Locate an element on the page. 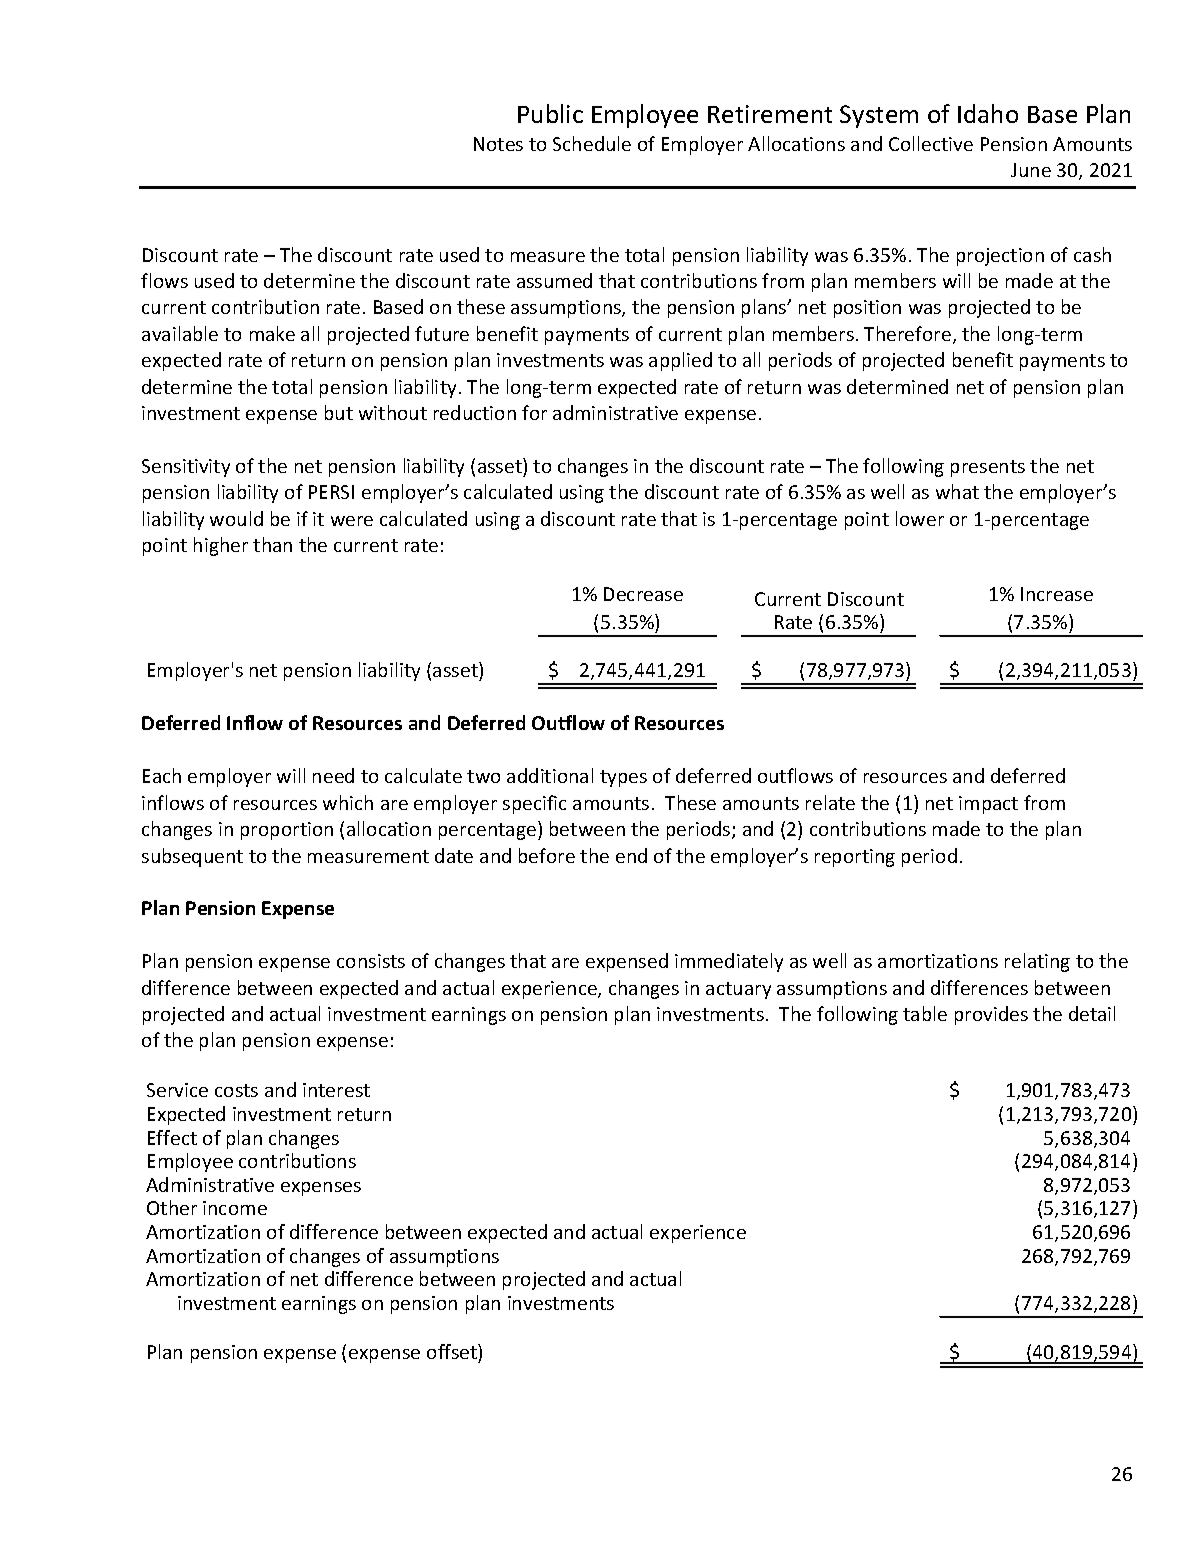 The width and height of the document is (1204, 1558). provides is located at coordinates (991, 1015).
